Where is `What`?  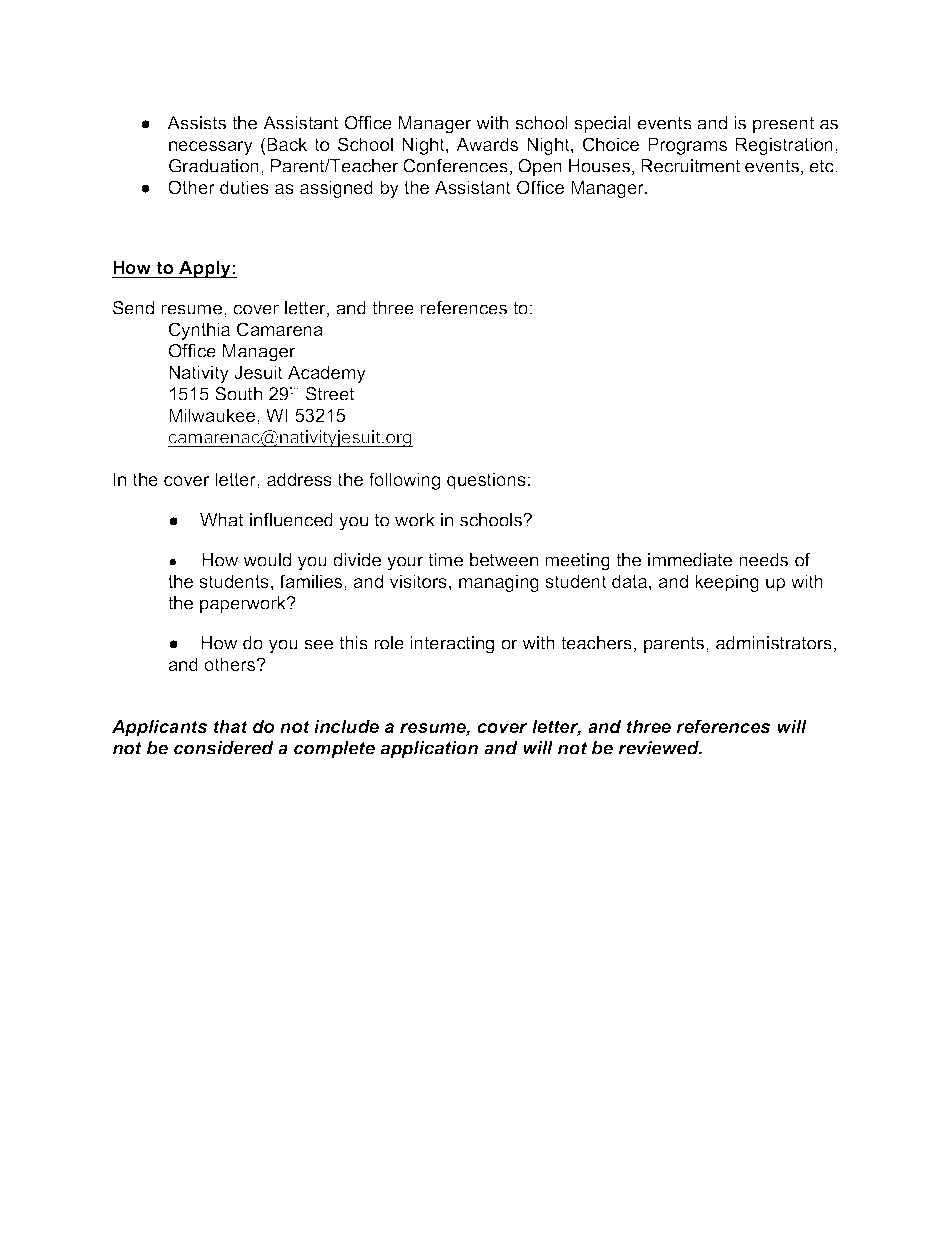
What is located at coordinates (222, 520).
